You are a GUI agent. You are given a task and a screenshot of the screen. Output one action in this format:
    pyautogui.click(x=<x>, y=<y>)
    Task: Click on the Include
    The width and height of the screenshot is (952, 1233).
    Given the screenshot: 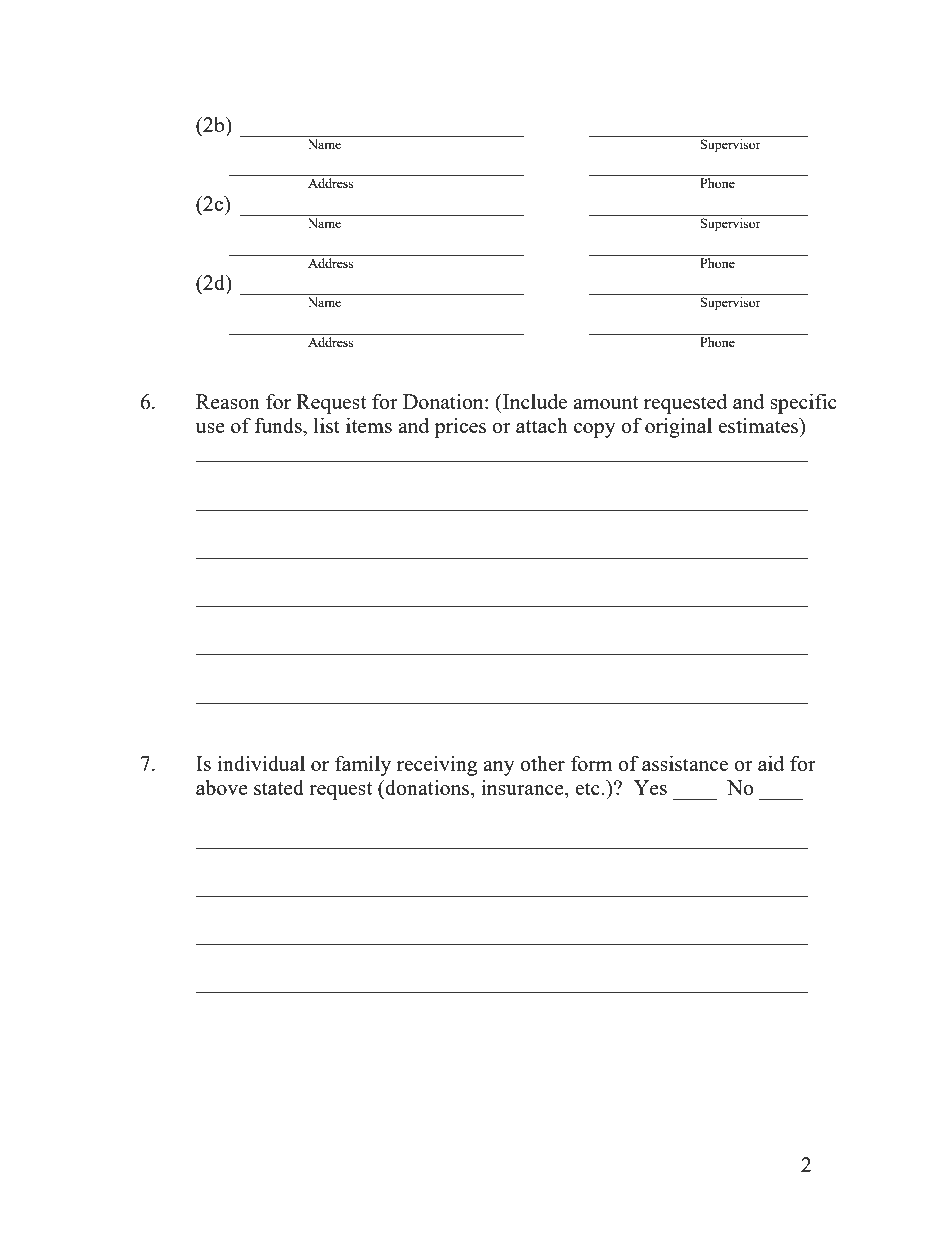 What is the action you would take?
    pyautogui.click(x=534, y=401)
